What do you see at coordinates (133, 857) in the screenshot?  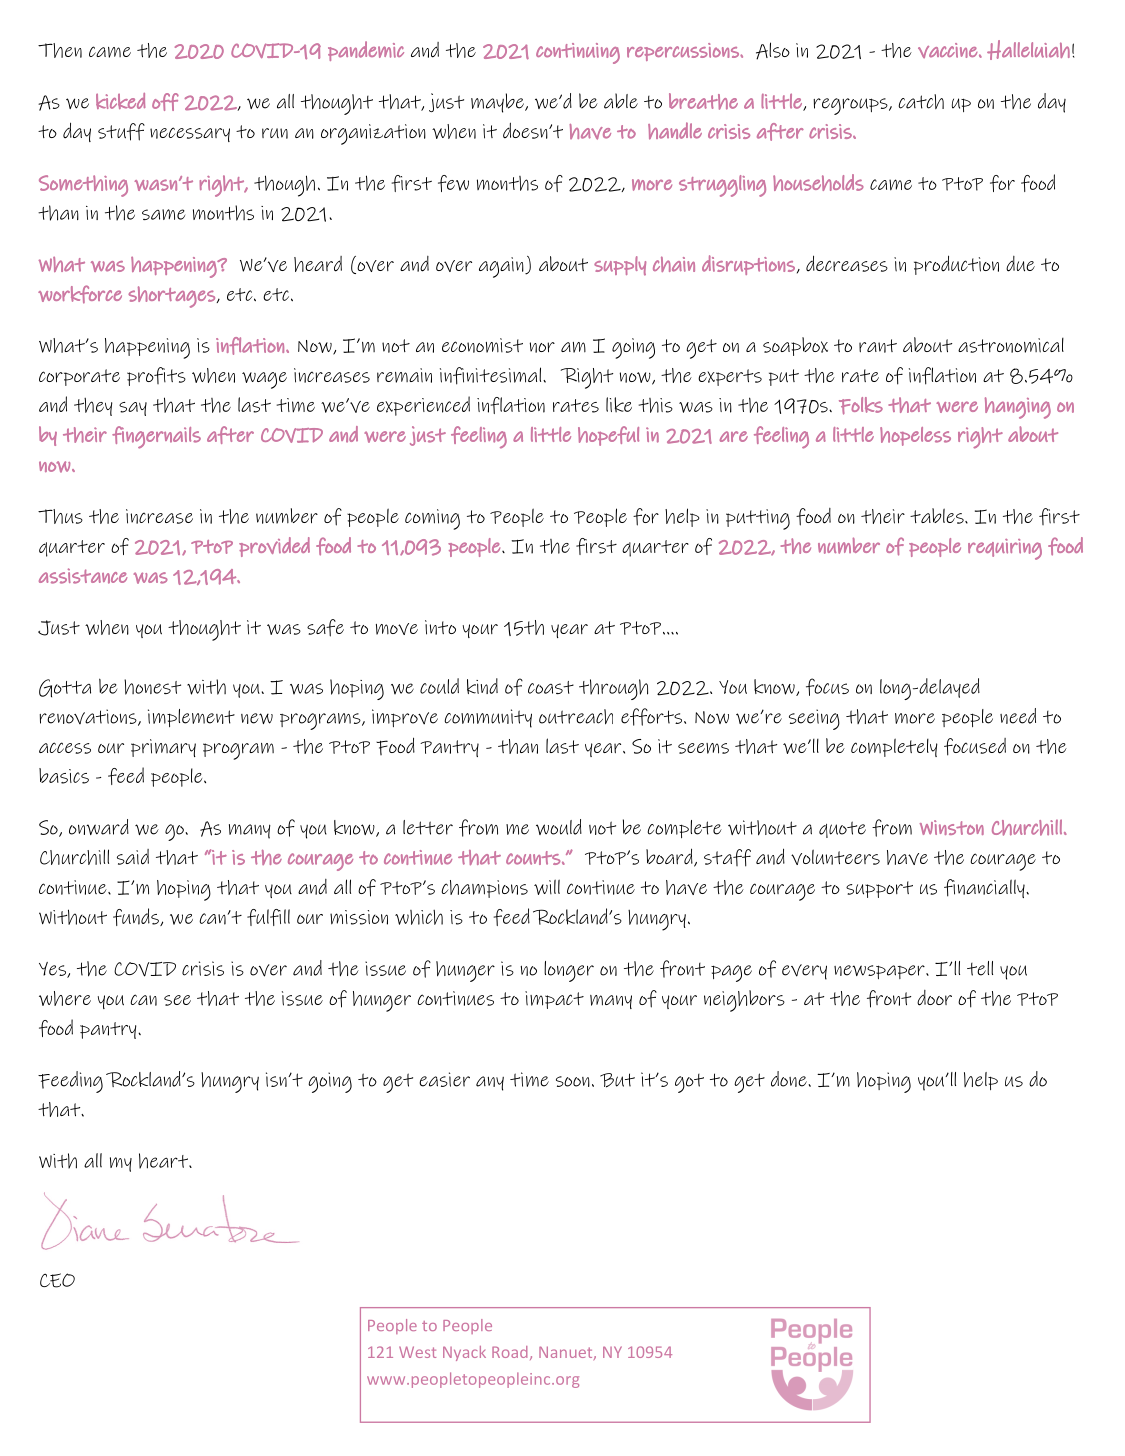 I see `said` at bounding box center [133, 857].
